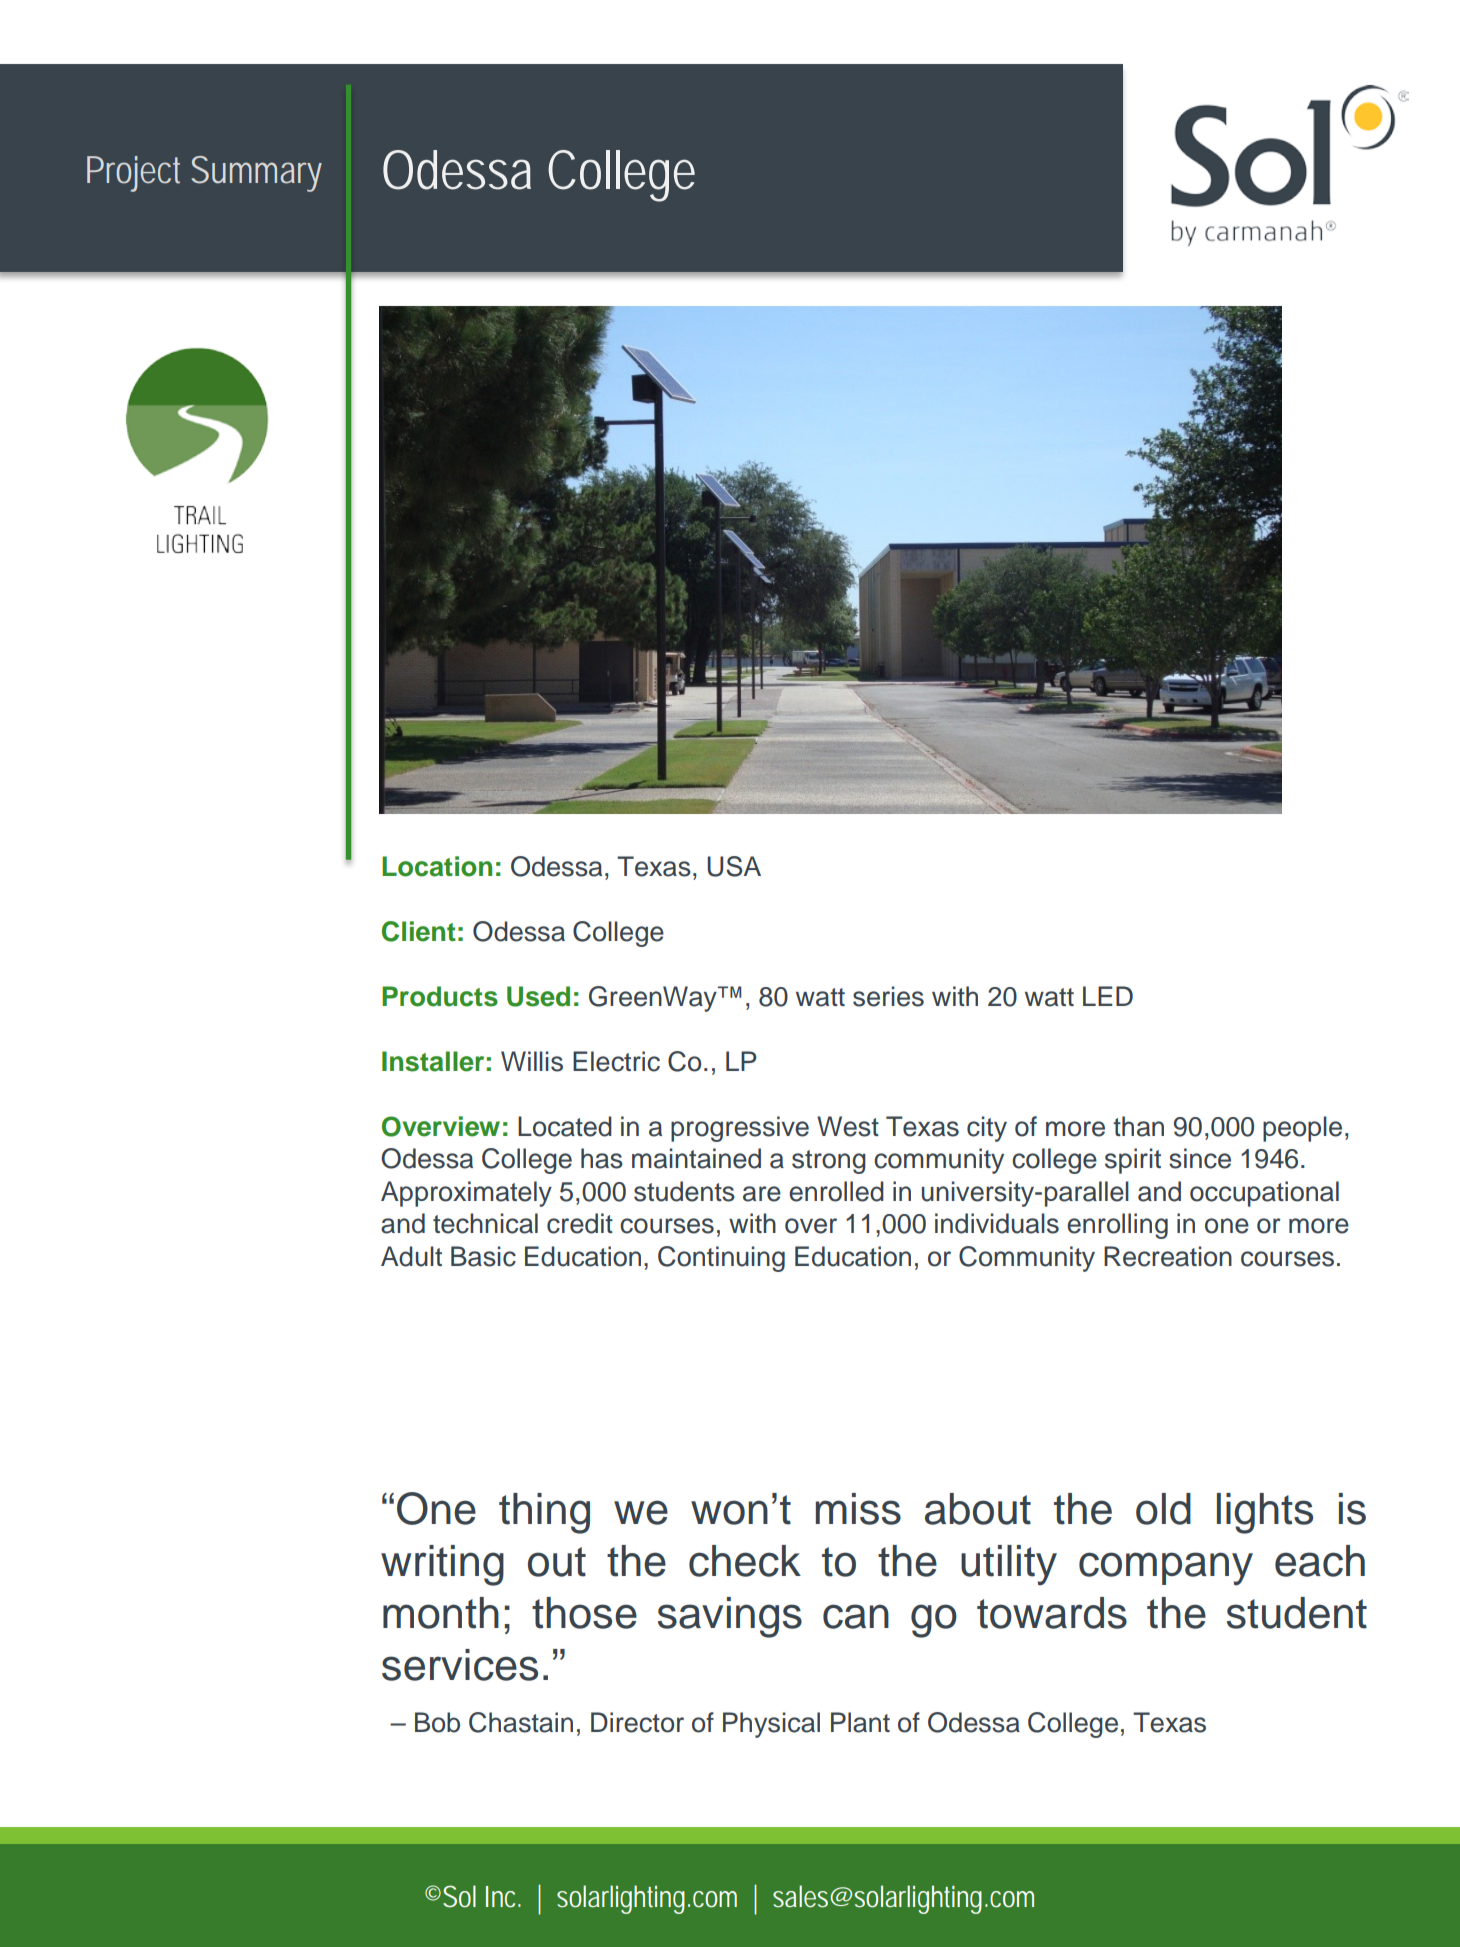 The image size is (1460, 1947). Describe the element at coordinates (734, 866) in the document. I see `USA` at that location.
